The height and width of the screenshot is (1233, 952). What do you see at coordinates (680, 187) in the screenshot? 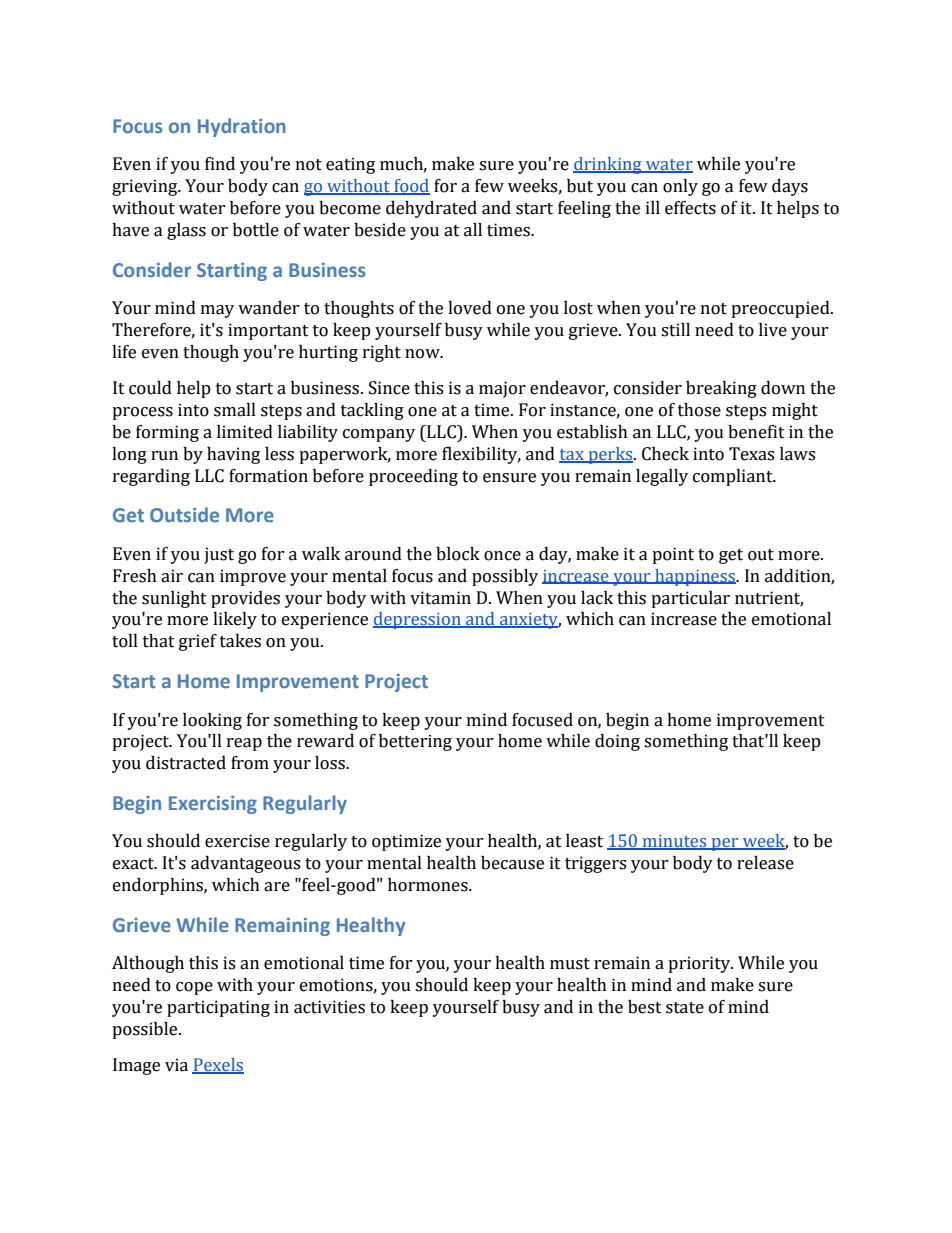
I see `only` at bounding box center [680, 187].
